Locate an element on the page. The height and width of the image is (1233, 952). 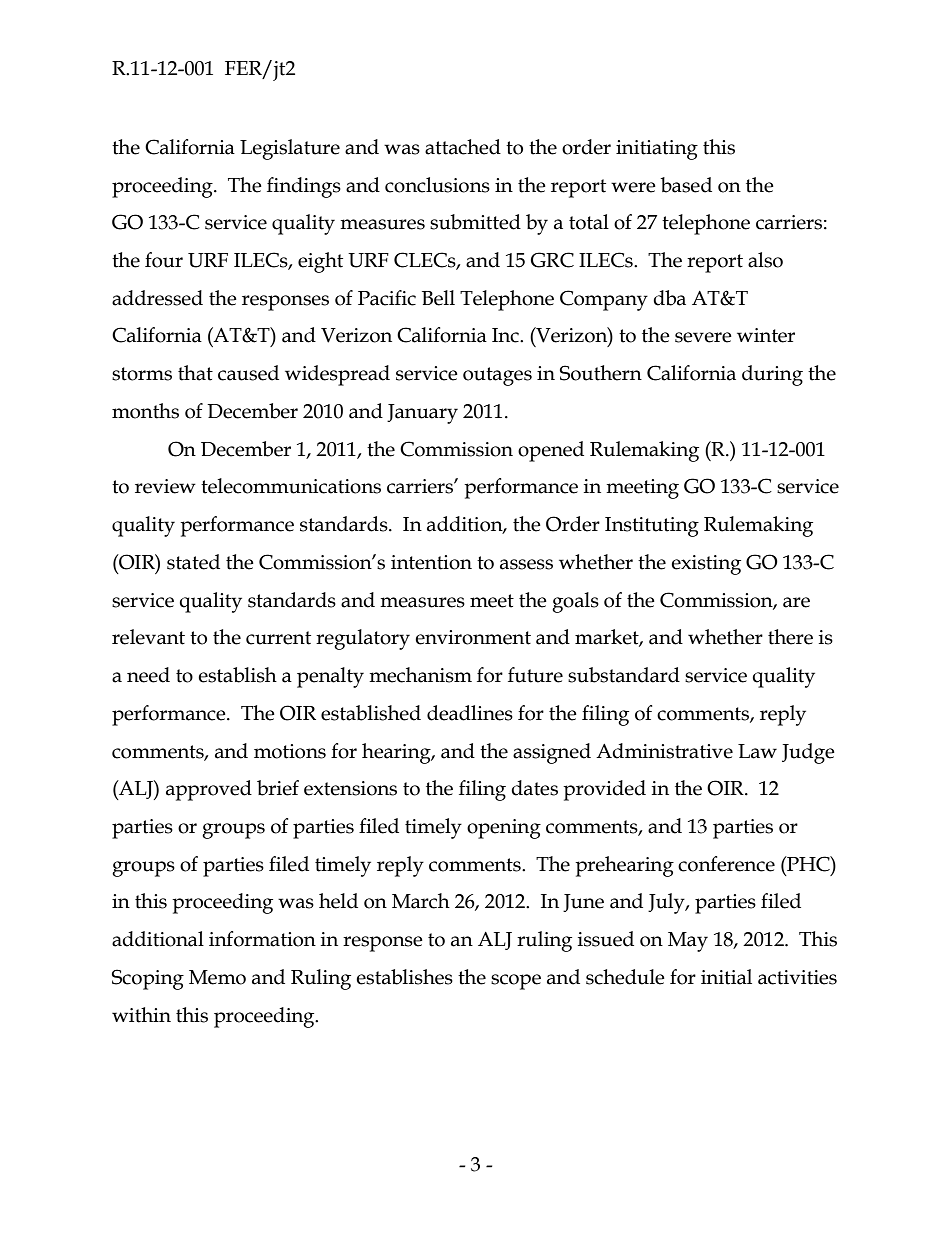
based is located at coordinates (686, 185).
